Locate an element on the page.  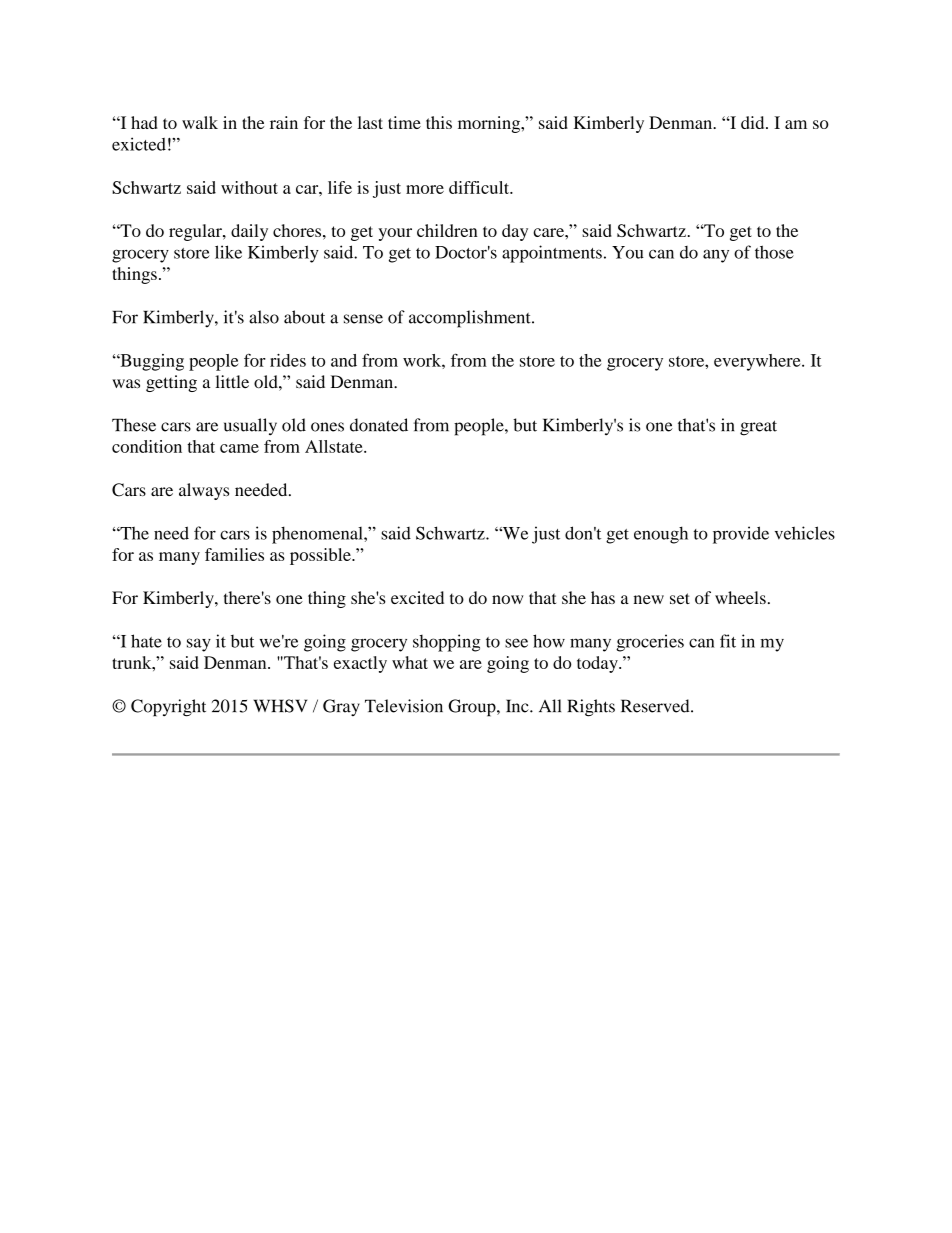
did is located at coordinates (754, 122).
